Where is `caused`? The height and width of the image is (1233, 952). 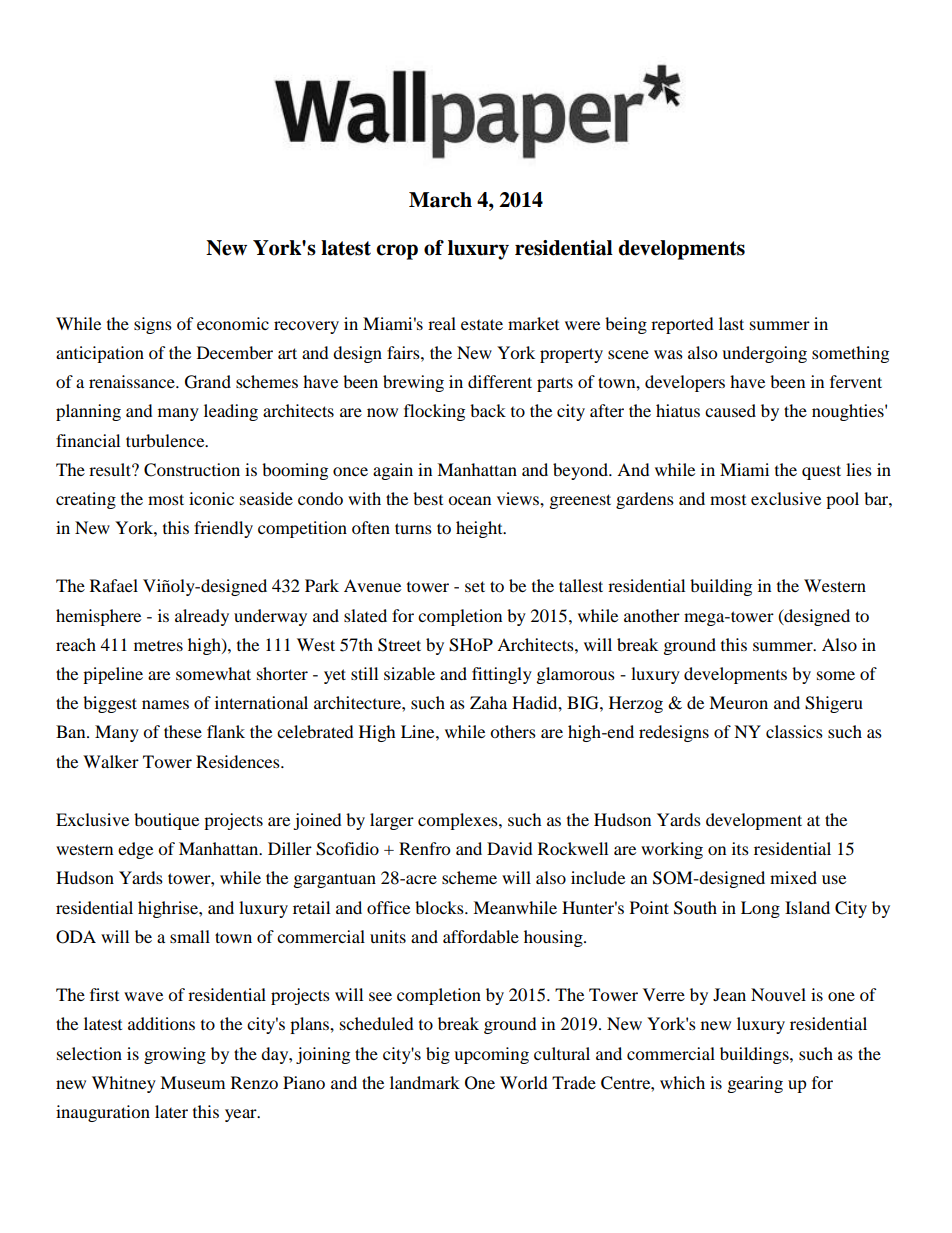 caused is located at coordinates (730, 410).
